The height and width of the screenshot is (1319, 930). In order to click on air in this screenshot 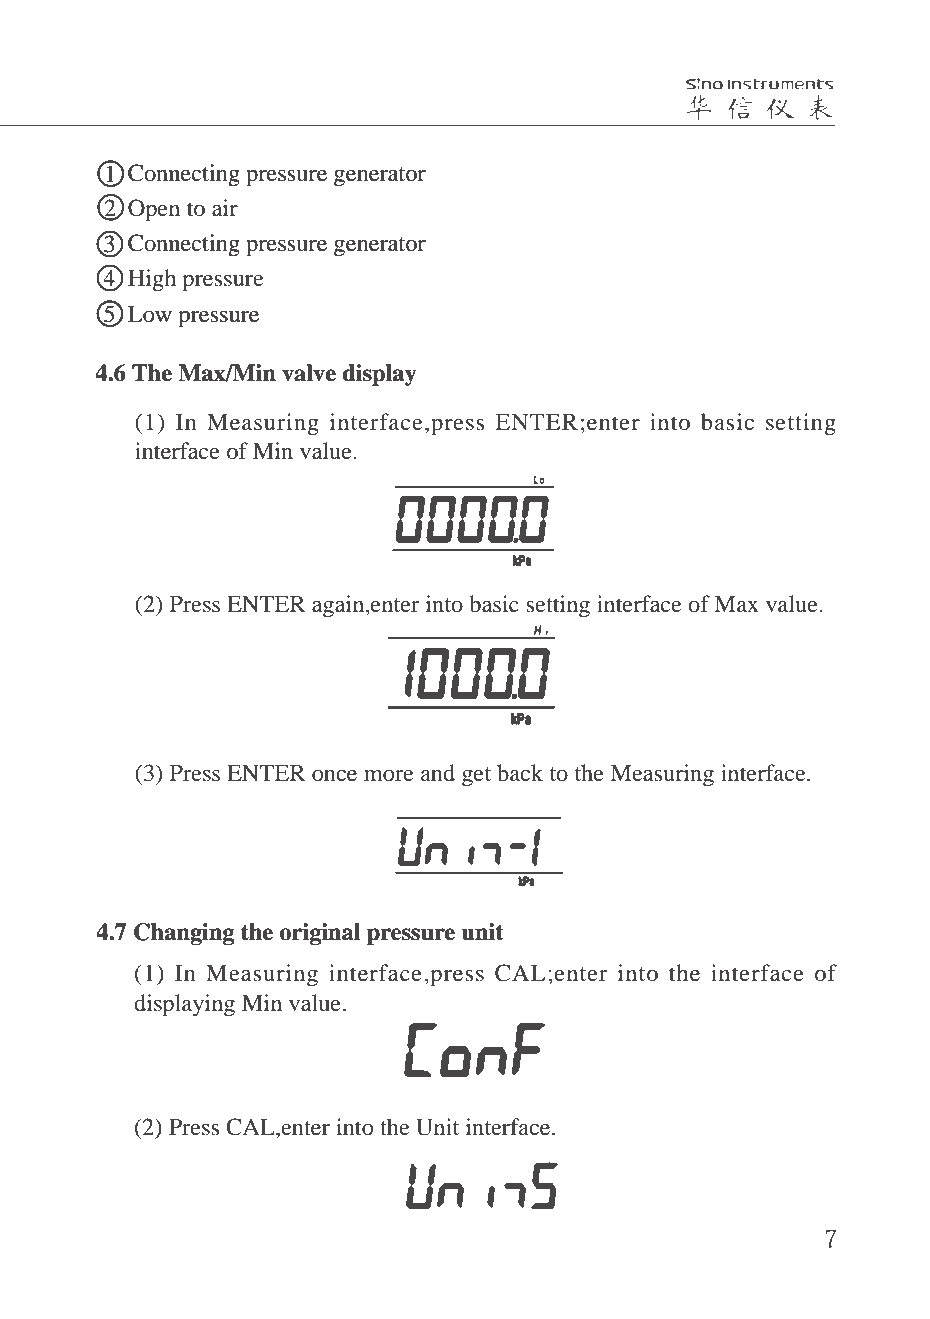, I will do `click(225, 208)`.
